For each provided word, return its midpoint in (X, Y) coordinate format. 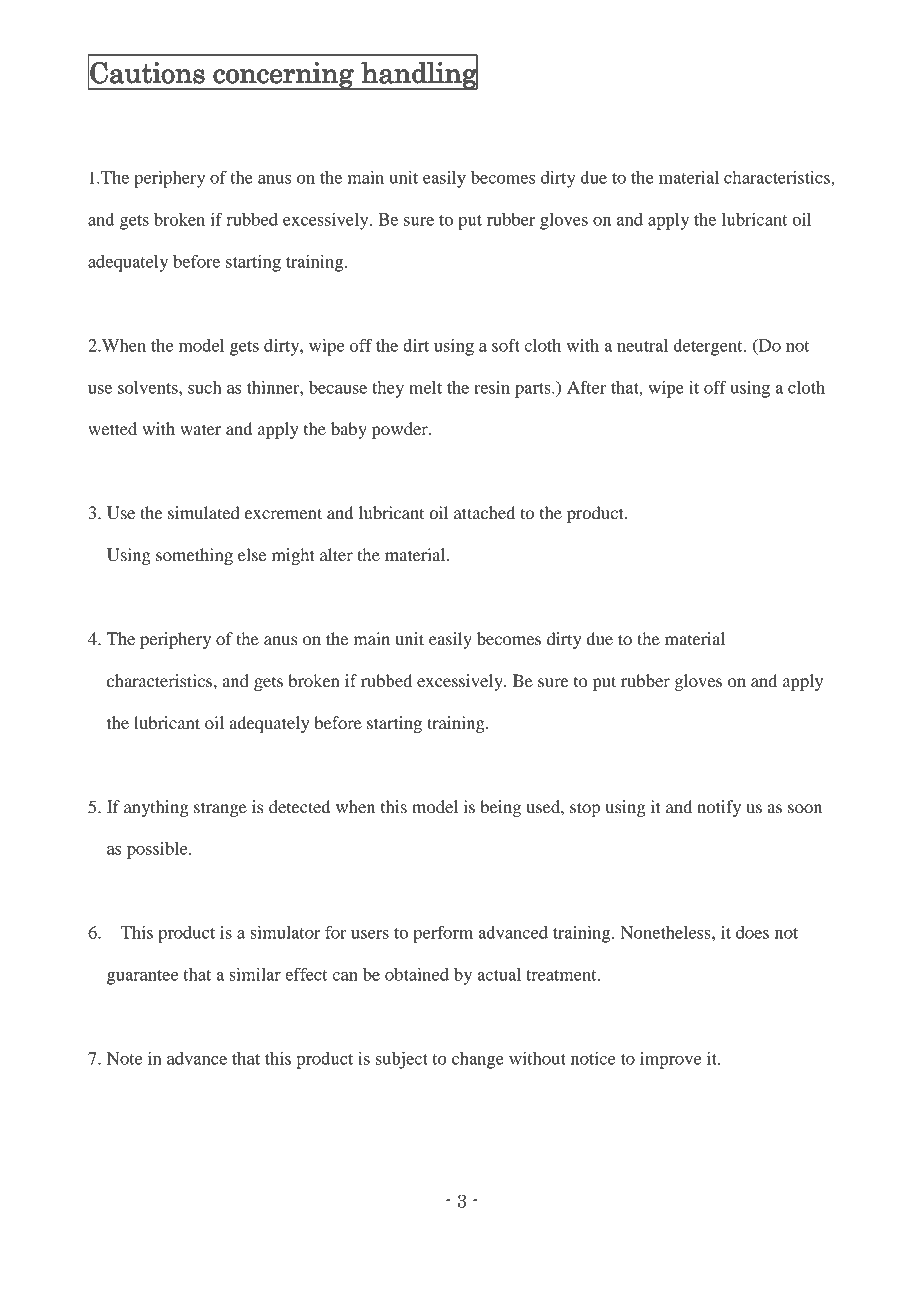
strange (220, 809)
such (205, 387)
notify (719, 808)
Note (124, 1058)
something (194, 556)
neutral (642, 345)
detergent (709, 347)
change (478, 1060)
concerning (283, 76)
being (500, 808)
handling (419, 75)
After (586, 387)
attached (484, 512)
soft (506, 345)
